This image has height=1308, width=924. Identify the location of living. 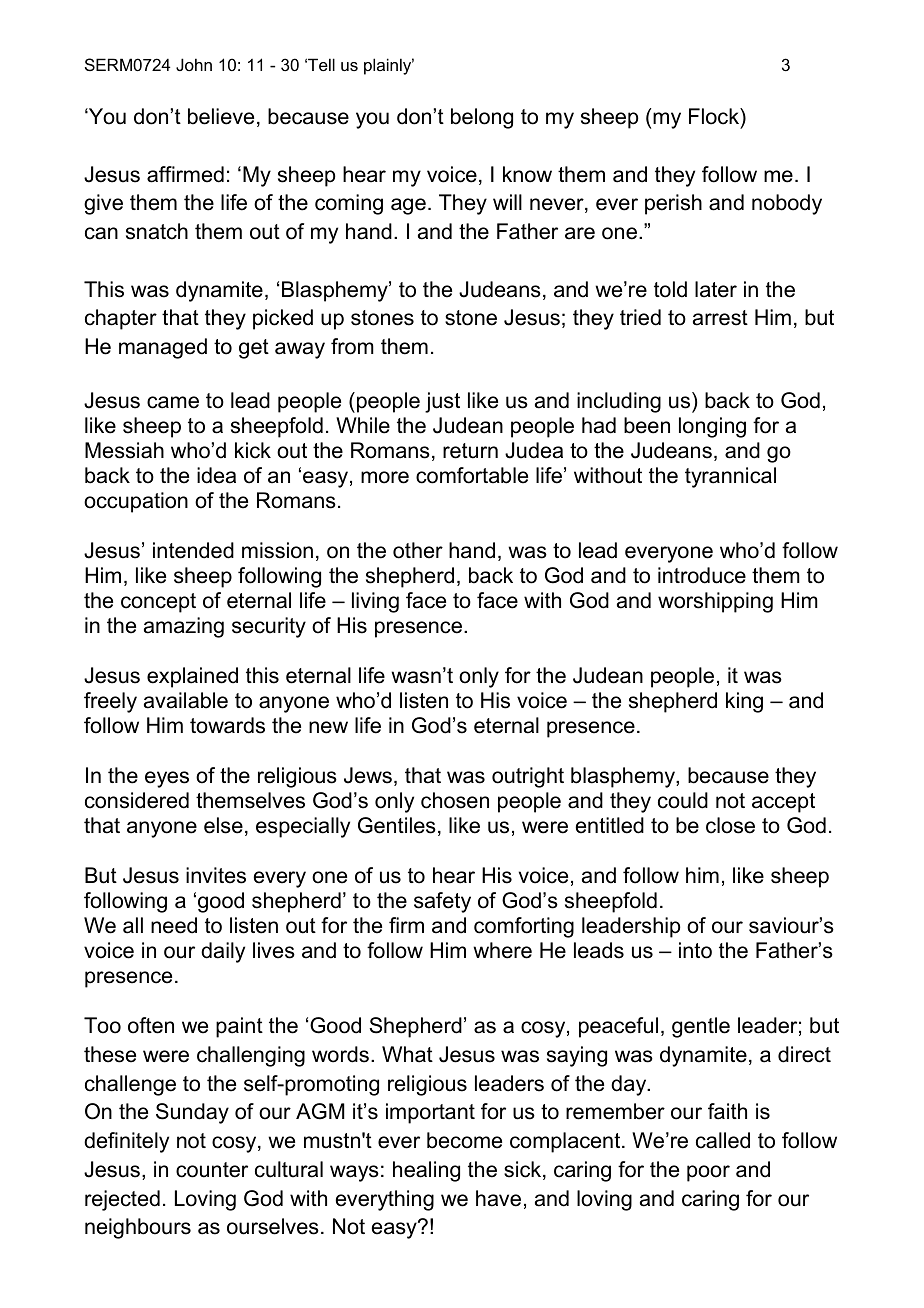
(375, 602).
